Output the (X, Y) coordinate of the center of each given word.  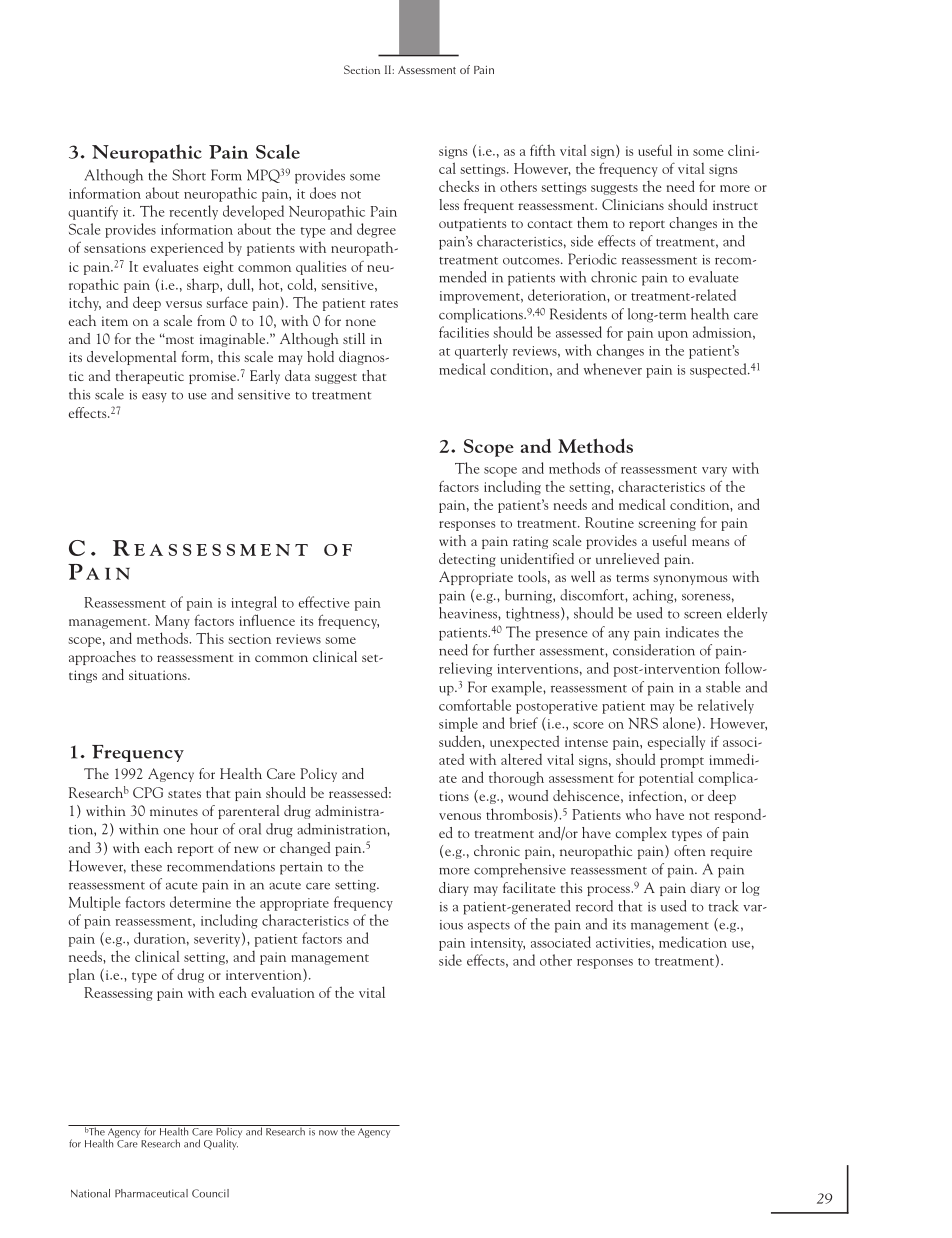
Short (189, 175)
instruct (735, 205)
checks (459, 186)
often (690, 850)
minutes (174, 811)
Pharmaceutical (151, 1193)
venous (460, 816)
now (328, 1133)
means (710, 542)
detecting (467, 560)
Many (172, 622)
